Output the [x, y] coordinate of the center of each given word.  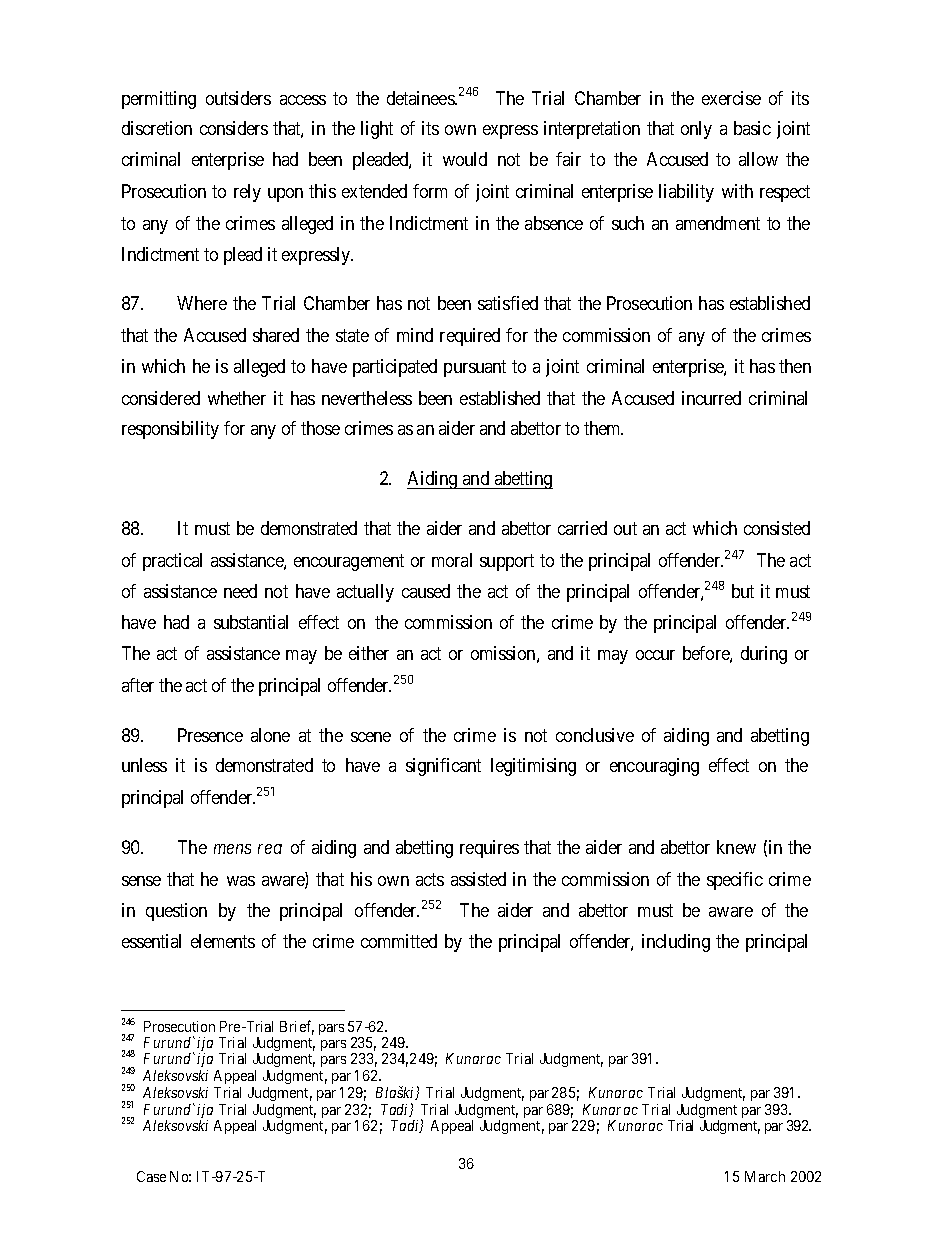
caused [426, 591]
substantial [251, 622]
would [465, 159]
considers [234, 128]
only [696, 130]
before [707, 654]
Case [151, 1176]
